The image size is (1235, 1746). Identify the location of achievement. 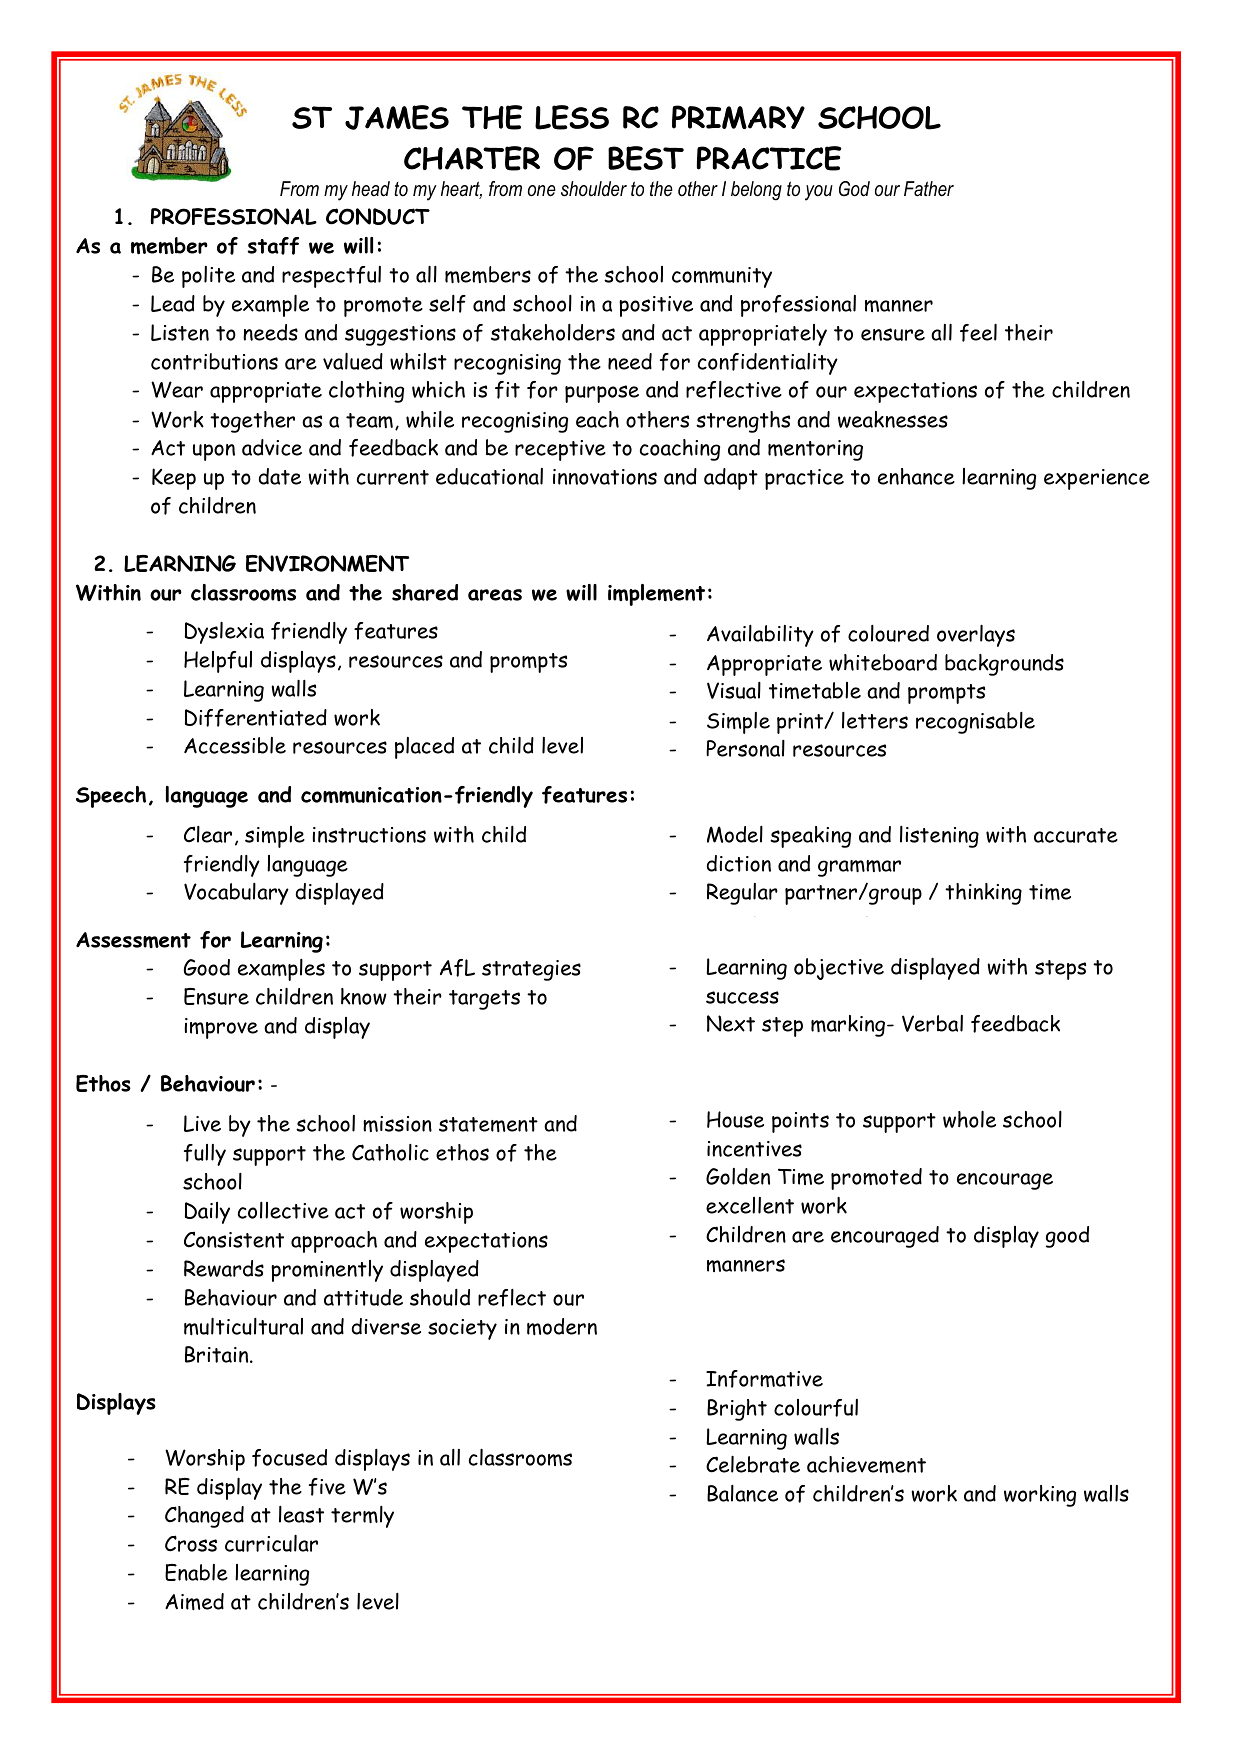
(866, 1464).
